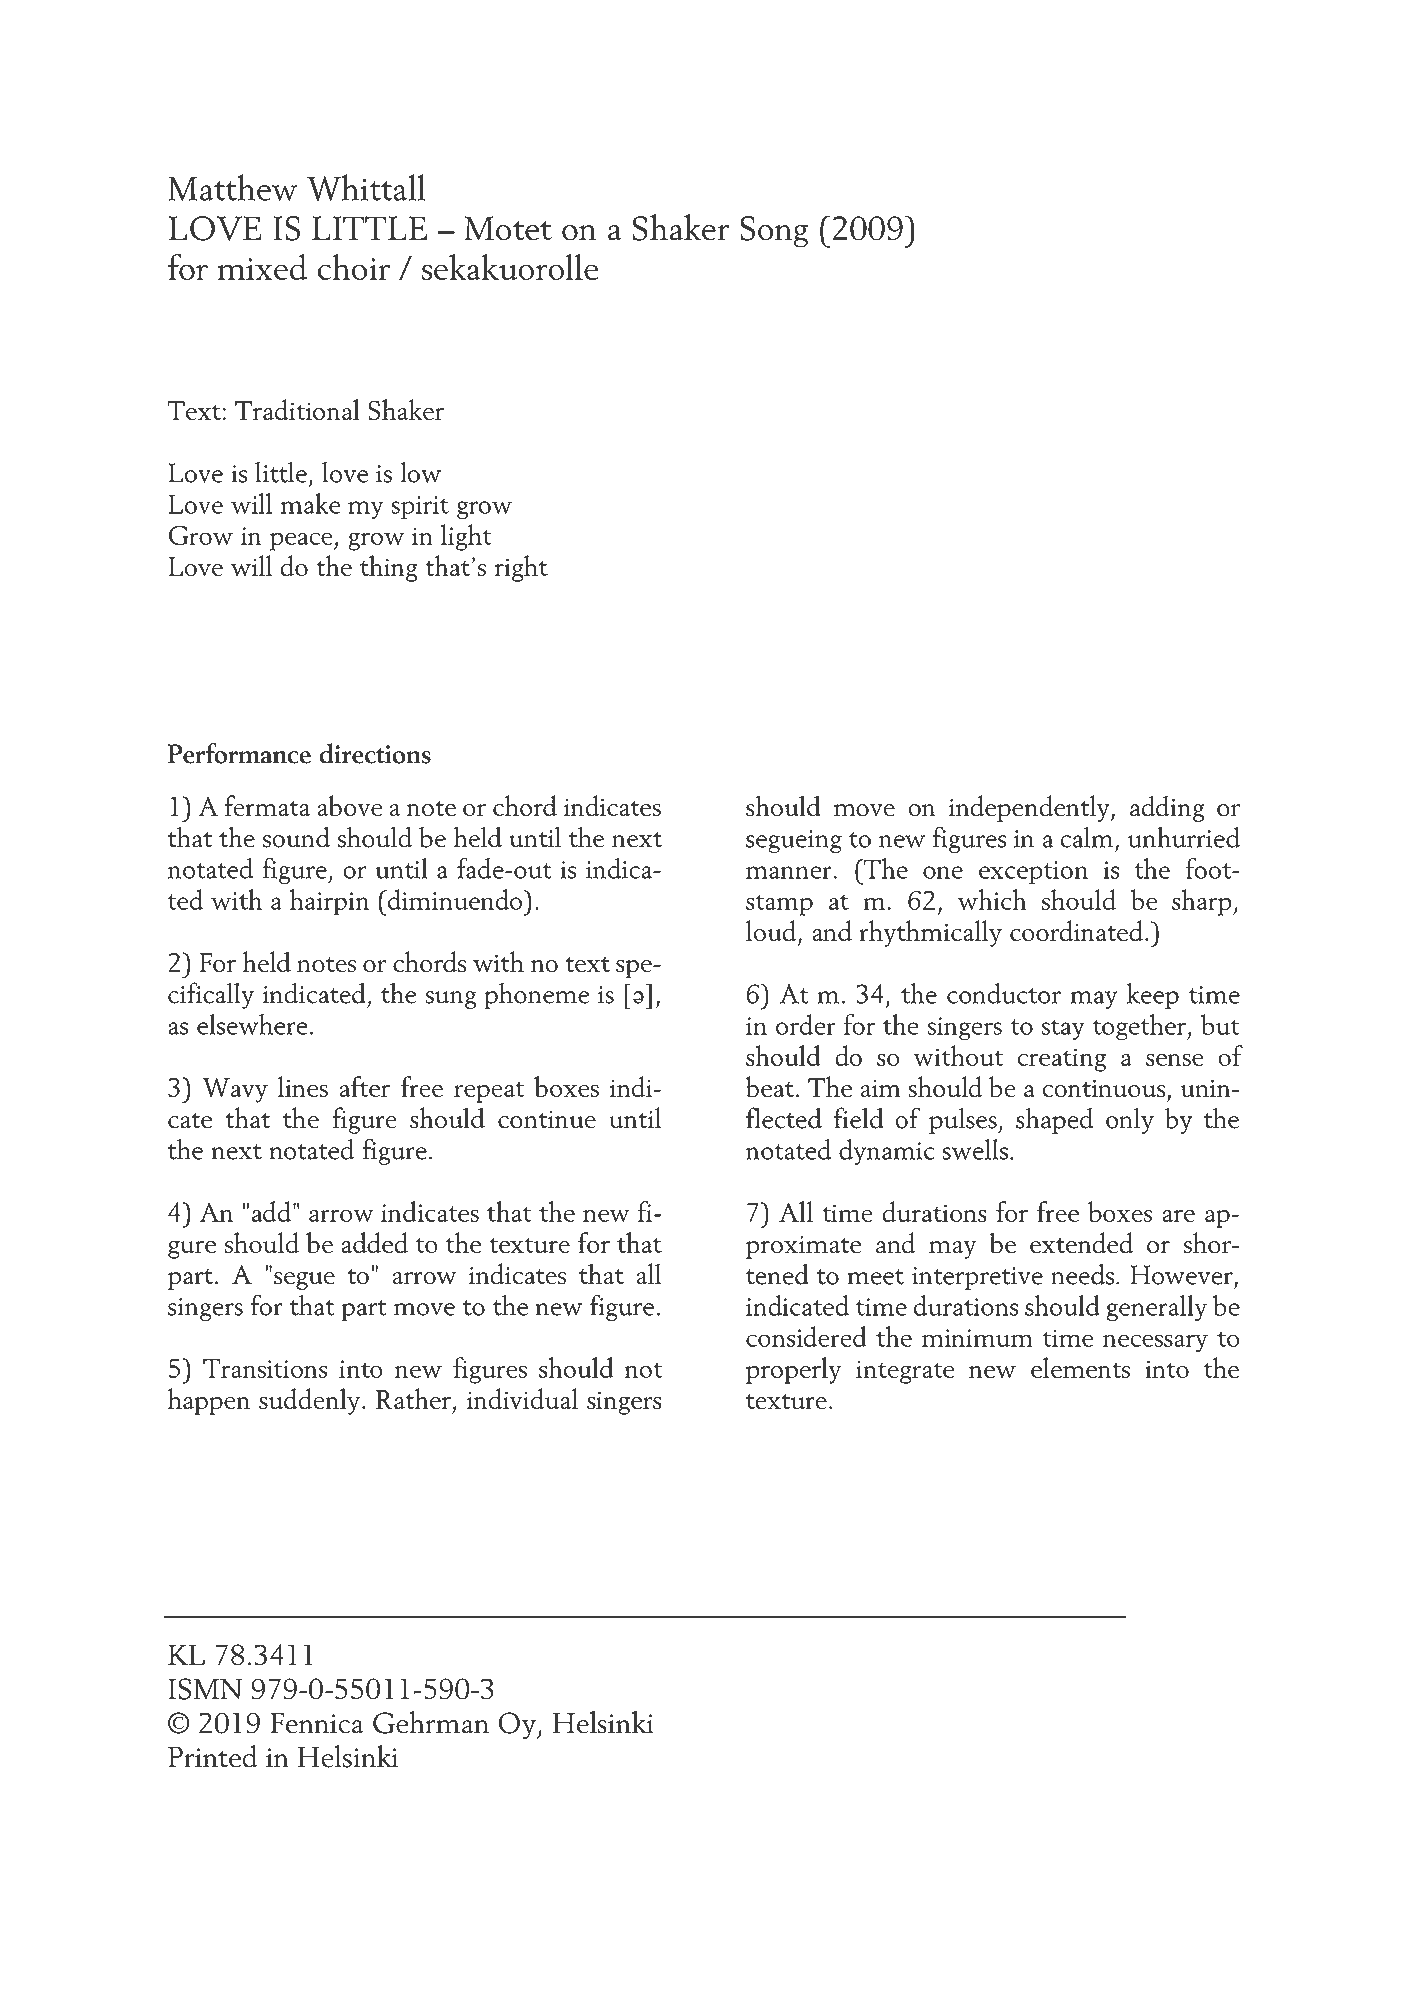 This image has width=1407, height=1990. Describe the element at coordinates (389, 568) in the image. I see `thing` at that location.
